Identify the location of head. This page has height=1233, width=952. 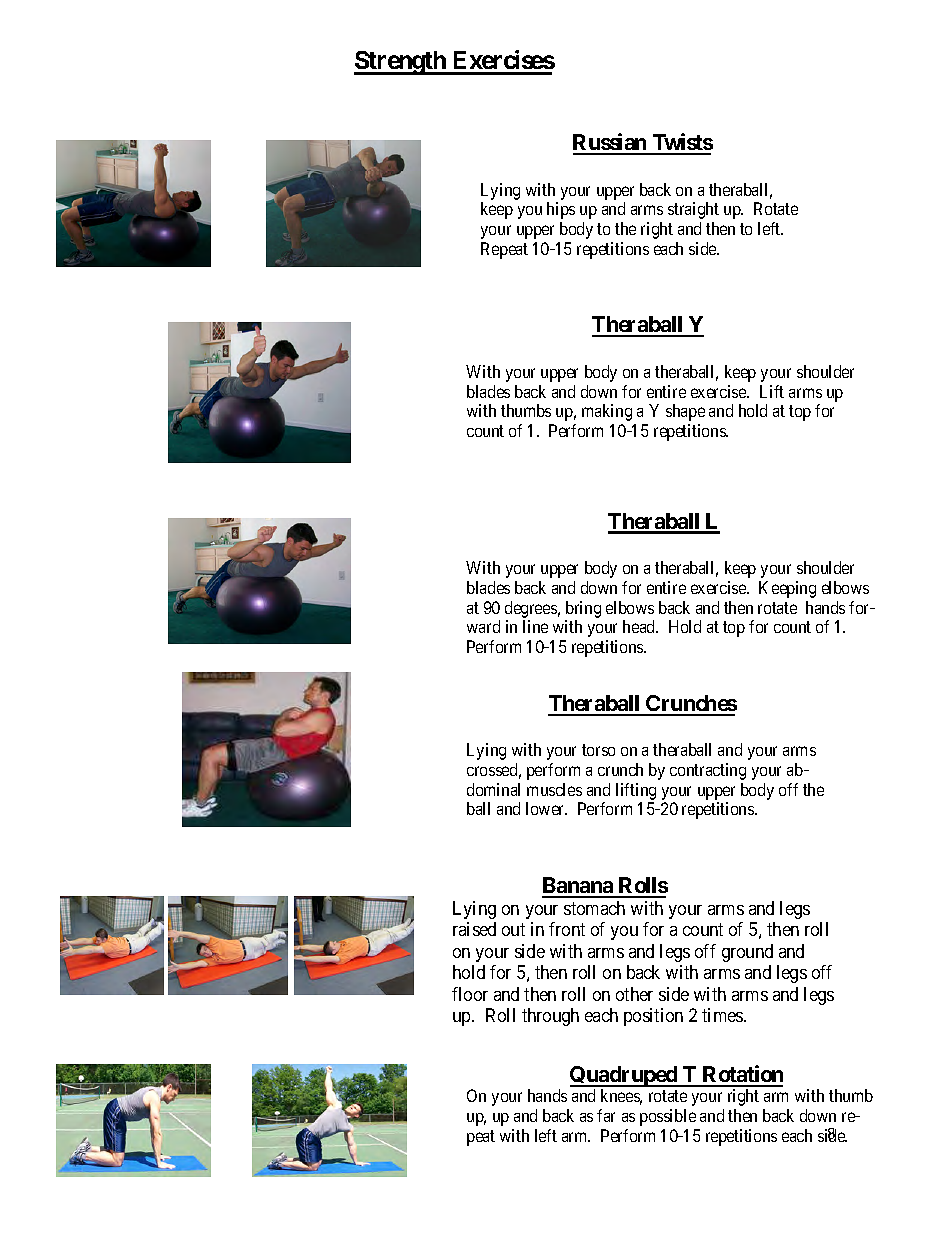
(640, 626).
